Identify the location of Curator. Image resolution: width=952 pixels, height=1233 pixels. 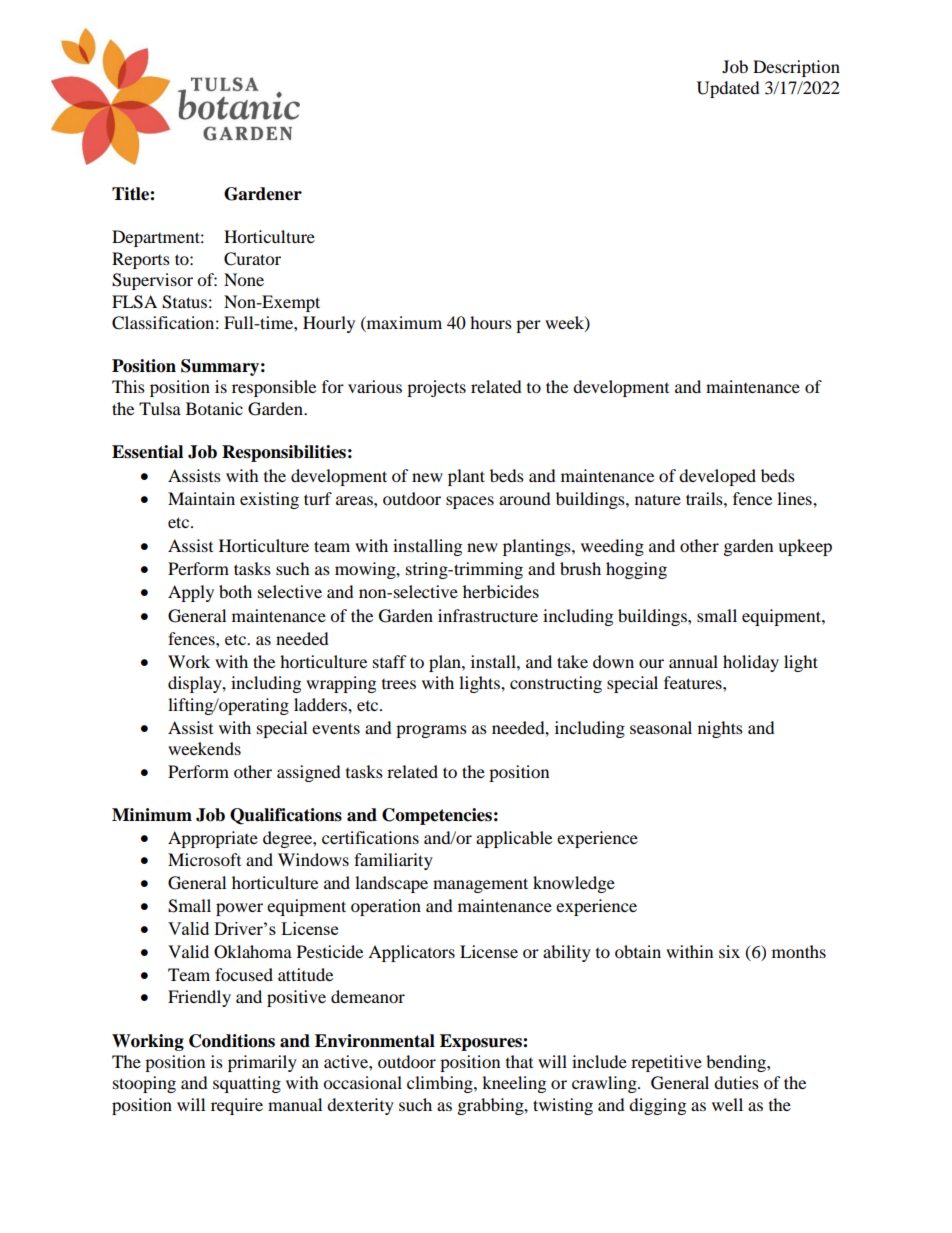
(252, 259).
